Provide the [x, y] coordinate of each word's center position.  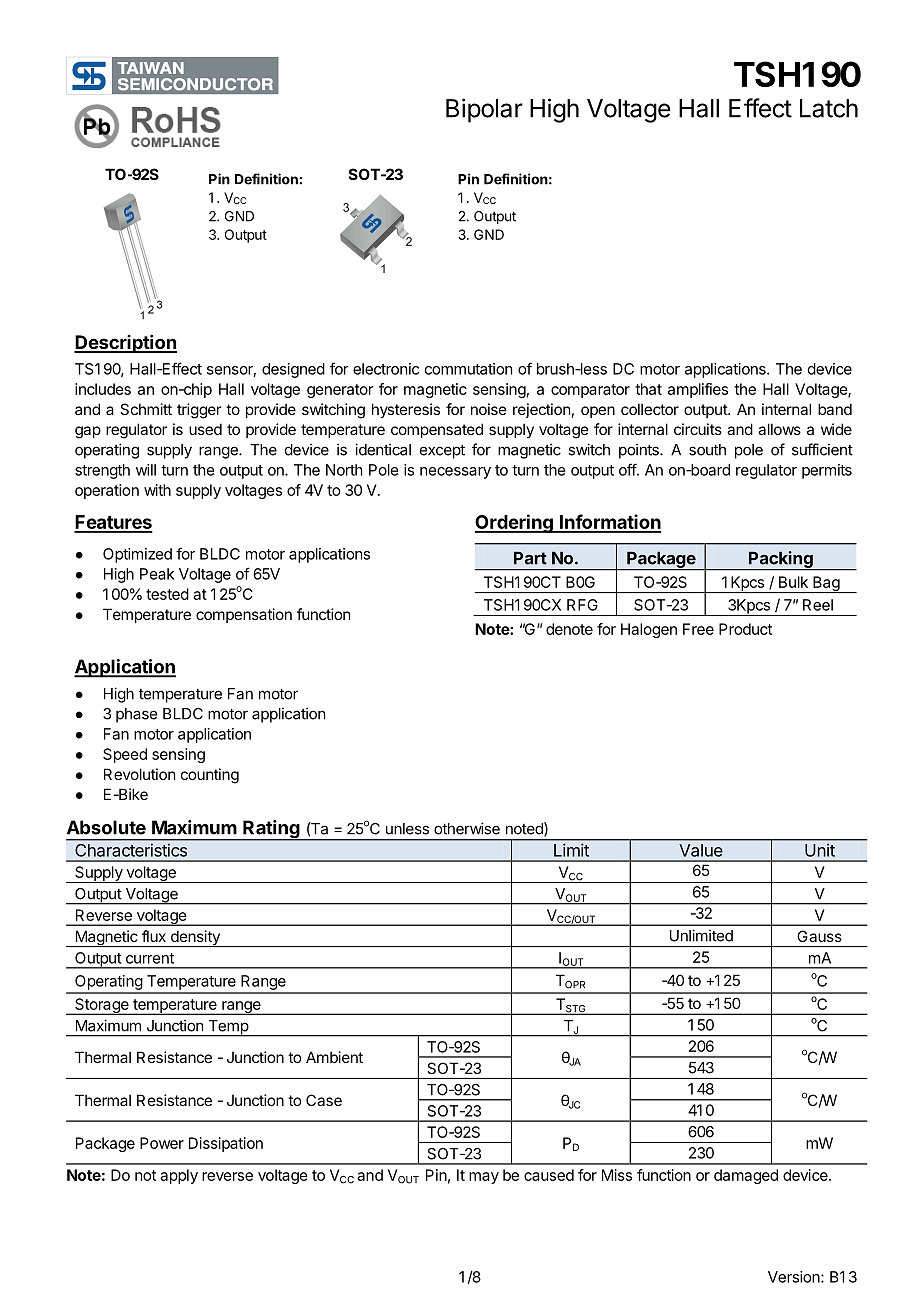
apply [179, 1176]
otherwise [467, 828]
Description [125, 344]
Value [700, 850]
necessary [455, 473]
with [157, 490]
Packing [781, 560]
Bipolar [484, 110]
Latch [829, 108]
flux [154, 936]
